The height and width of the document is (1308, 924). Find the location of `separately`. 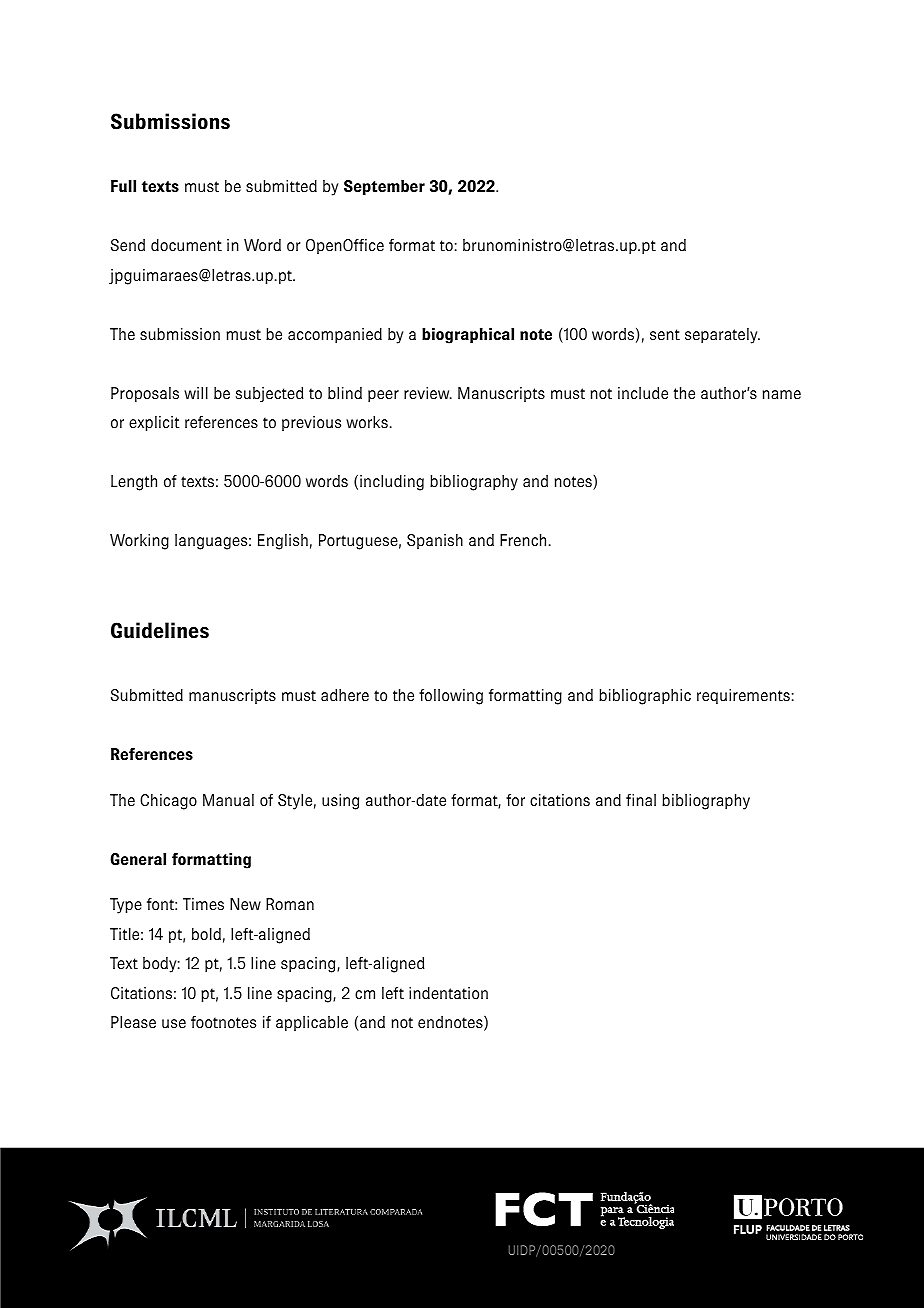

separately is located at coordinates (722, 336).
